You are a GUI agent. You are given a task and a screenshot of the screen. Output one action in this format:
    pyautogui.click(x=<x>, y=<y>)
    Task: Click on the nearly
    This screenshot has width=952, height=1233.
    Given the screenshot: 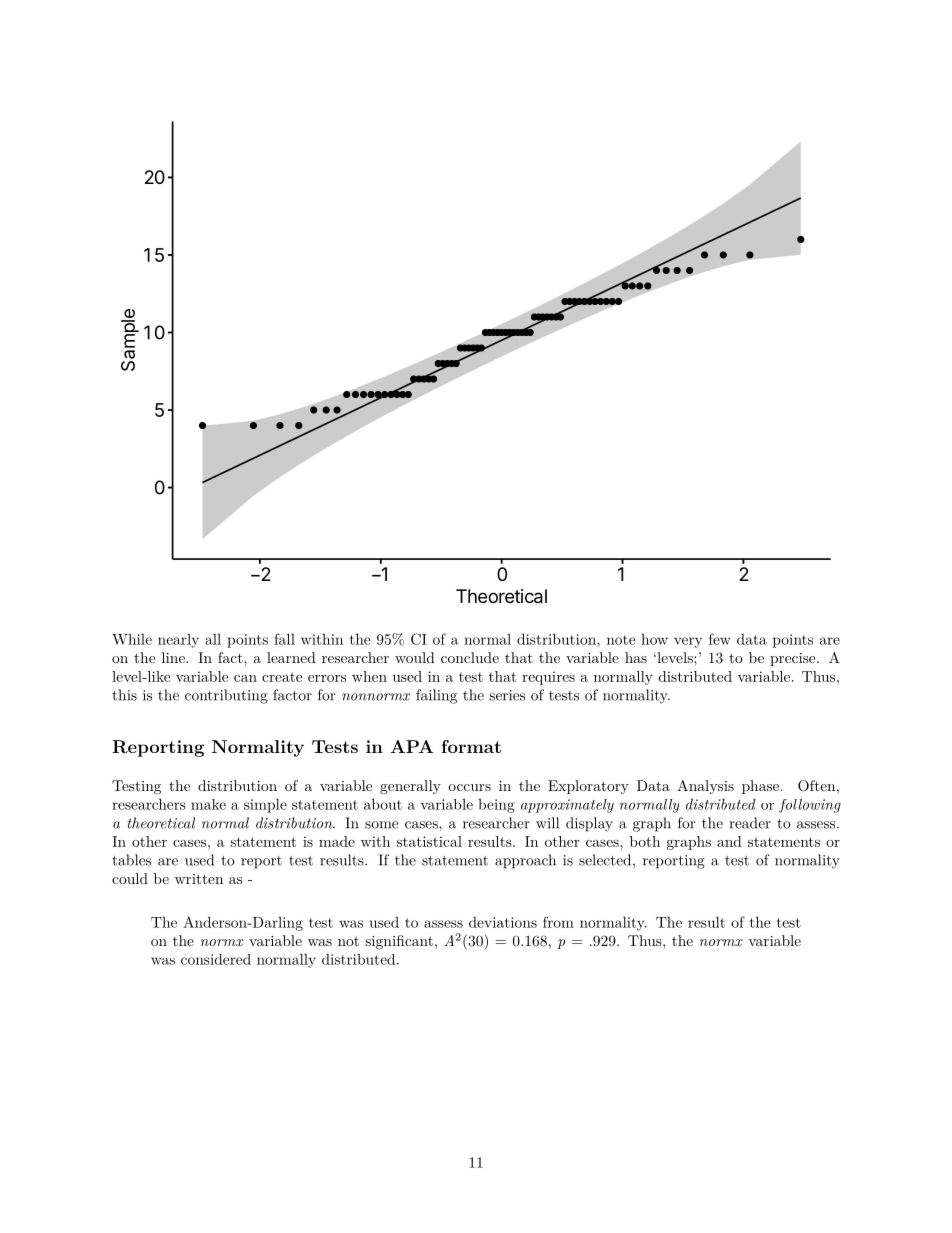 What is the action you would take?
    pyautogui.click(x=178, y=641)
